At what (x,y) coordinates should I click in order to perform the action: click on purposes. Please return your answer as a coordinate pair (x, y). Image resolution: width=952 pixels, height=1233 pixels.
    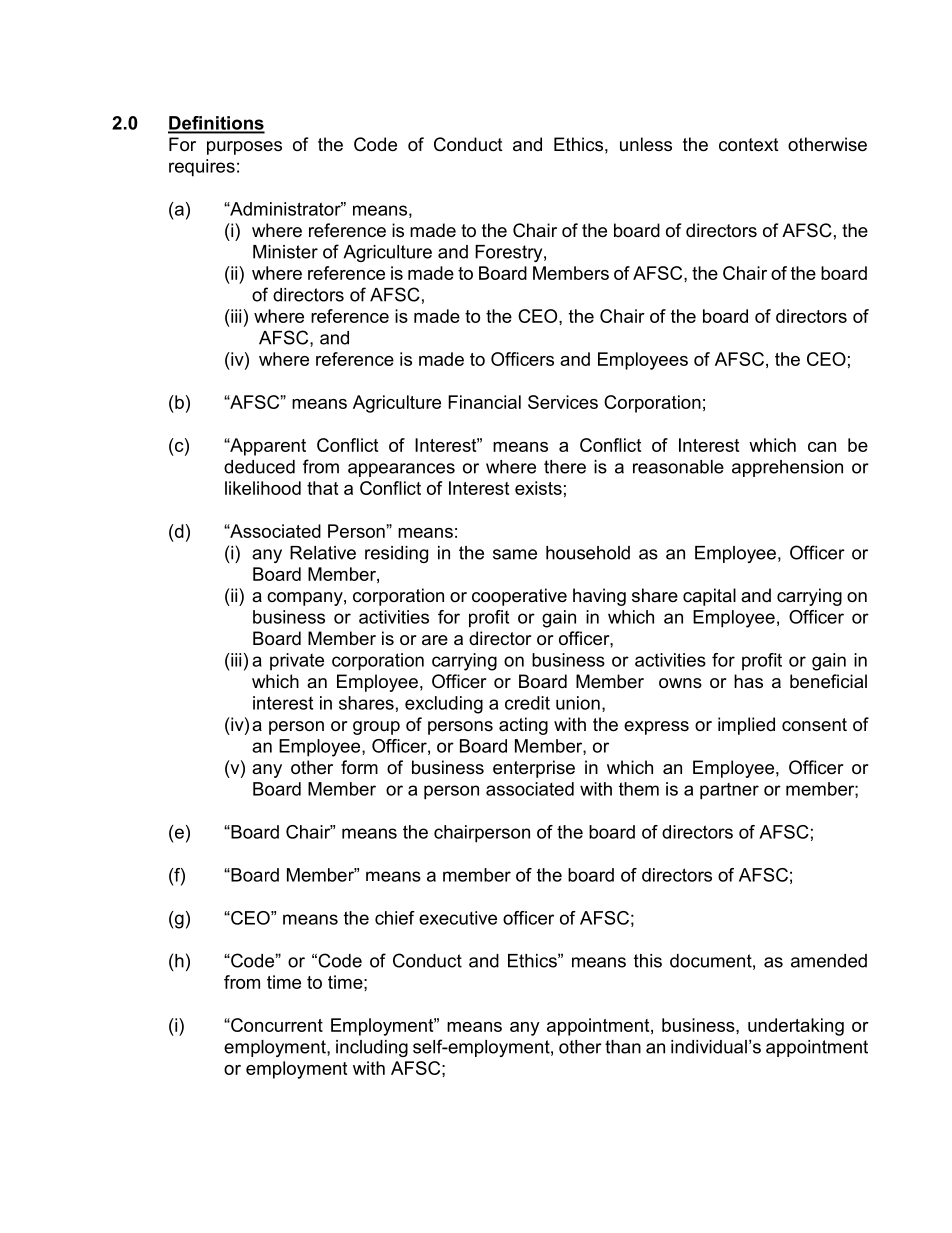
    Looking at the image, I should click on (244, 148).
